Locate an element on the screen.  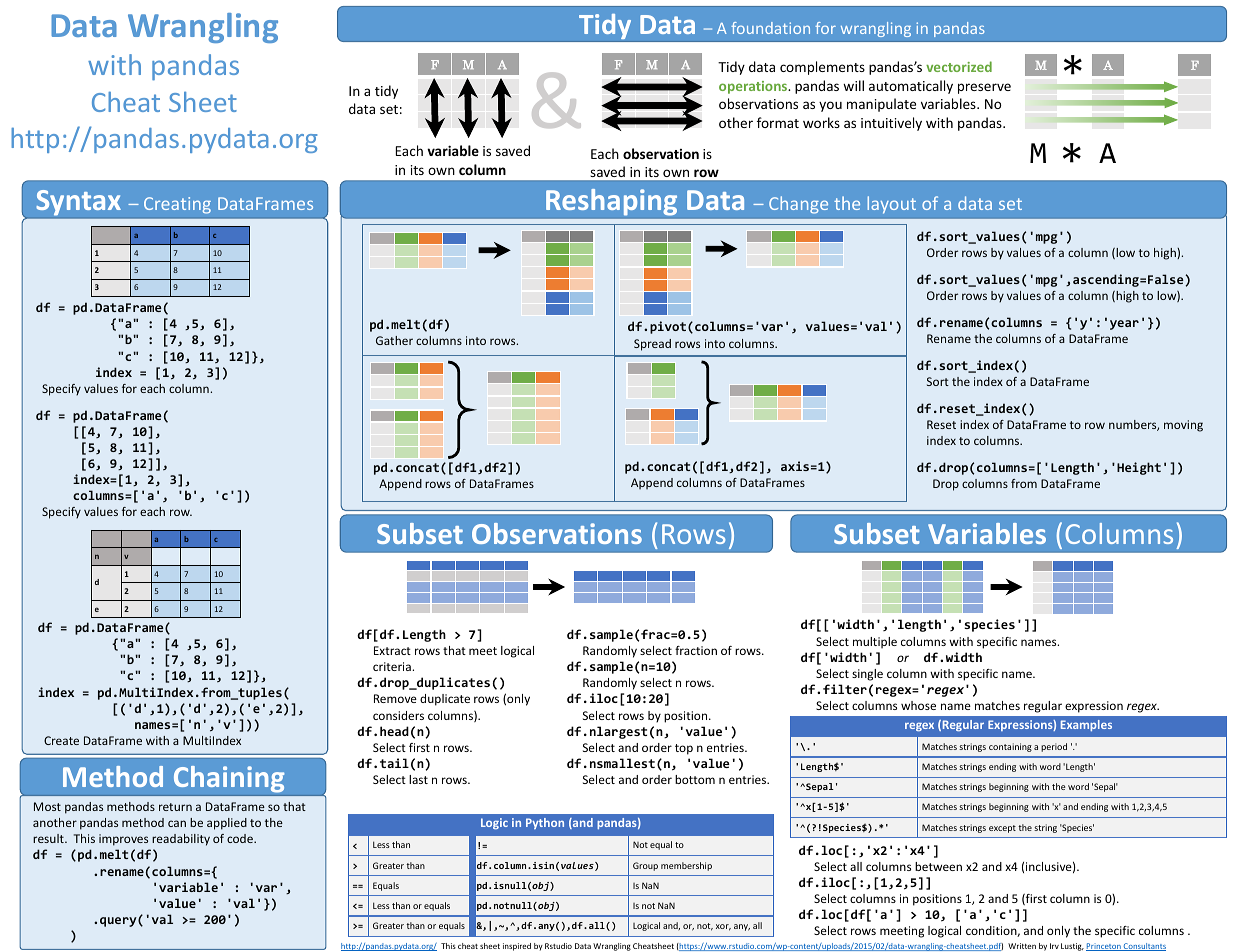
vectorized is located at coordinates (959, 66).
